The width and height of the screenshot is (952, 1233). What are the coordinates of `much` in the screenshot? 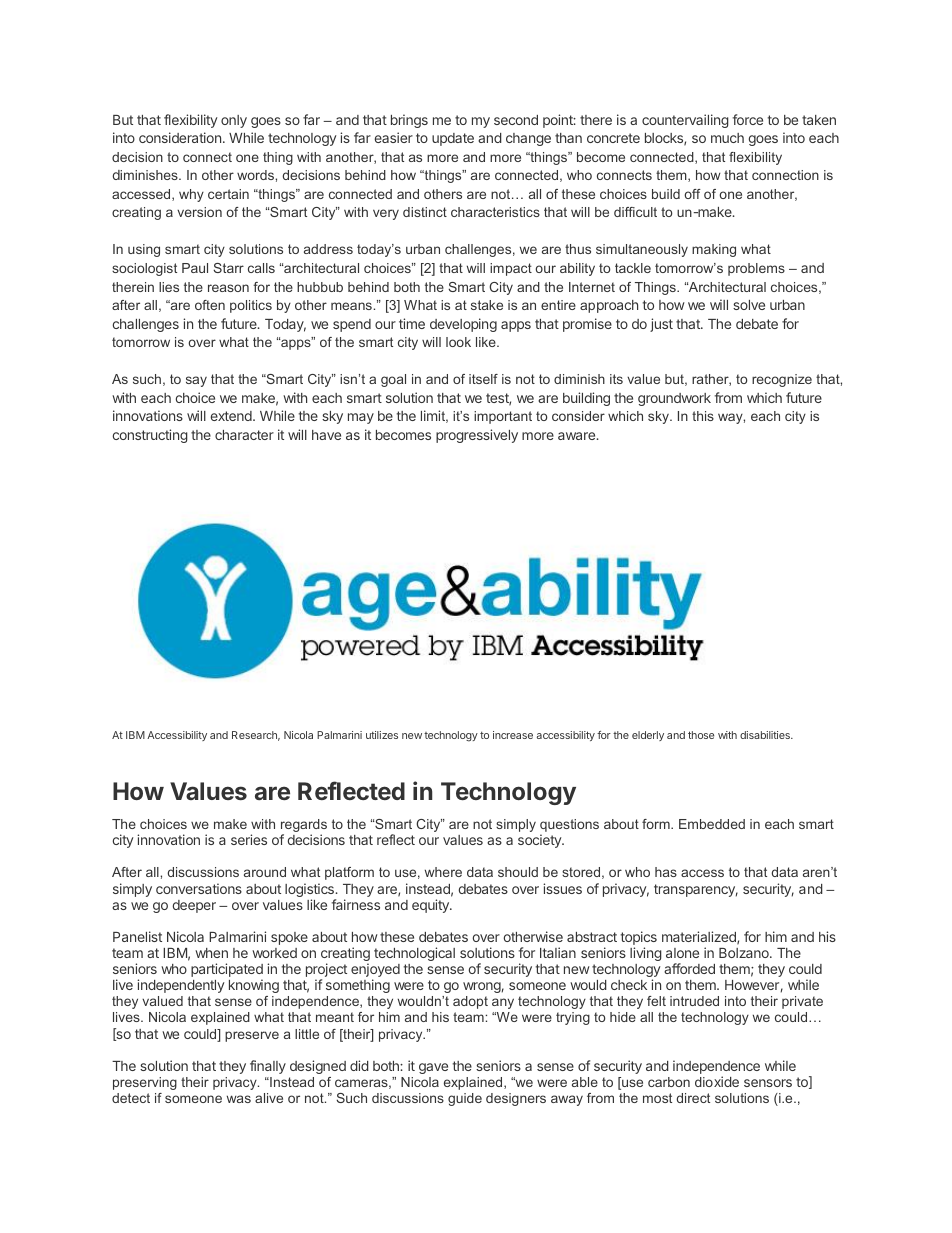 It's located at (727, 138).
